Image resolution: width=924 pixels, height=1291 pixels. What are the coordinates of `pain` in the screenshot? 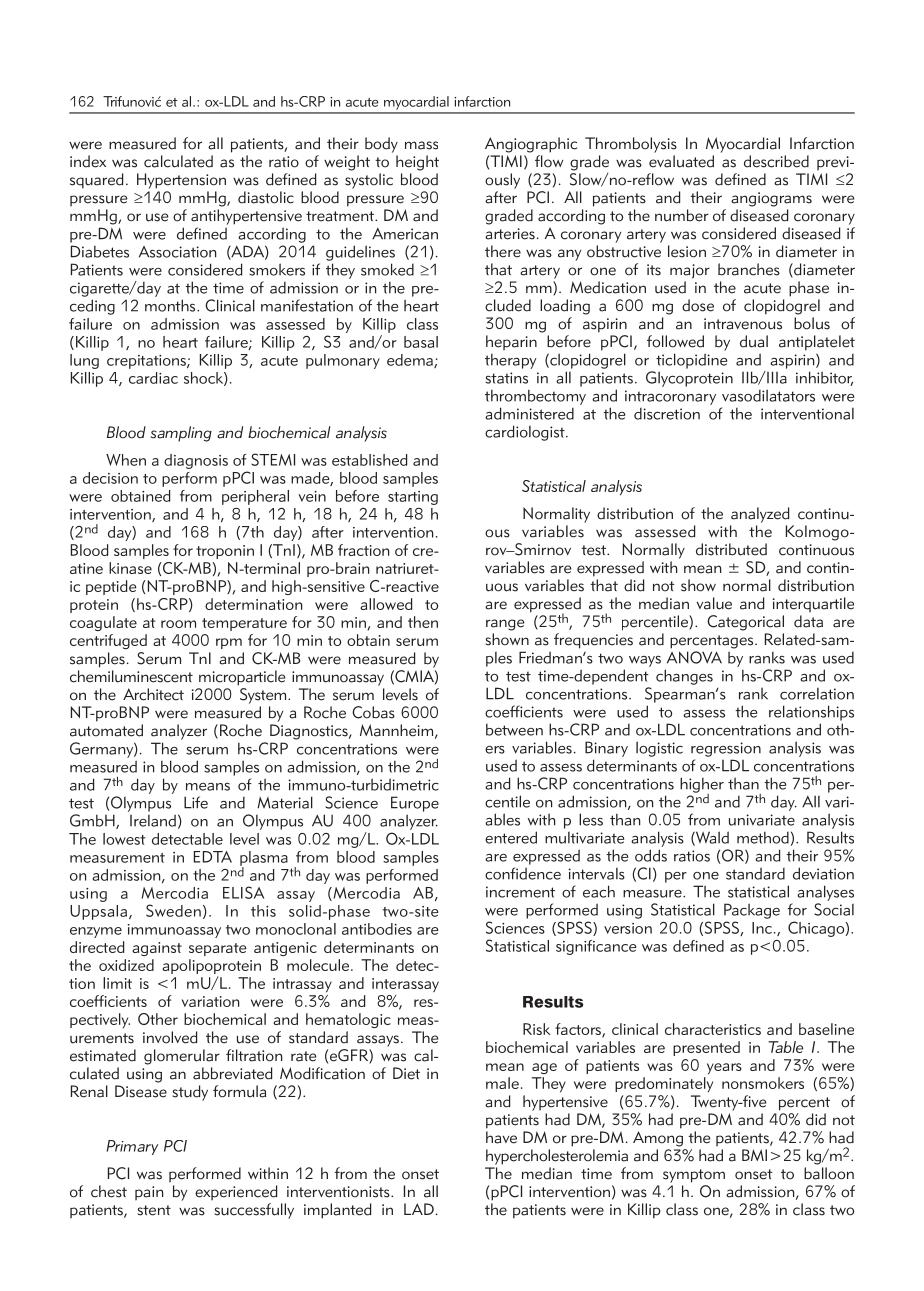 It's located at (149, 1193).
